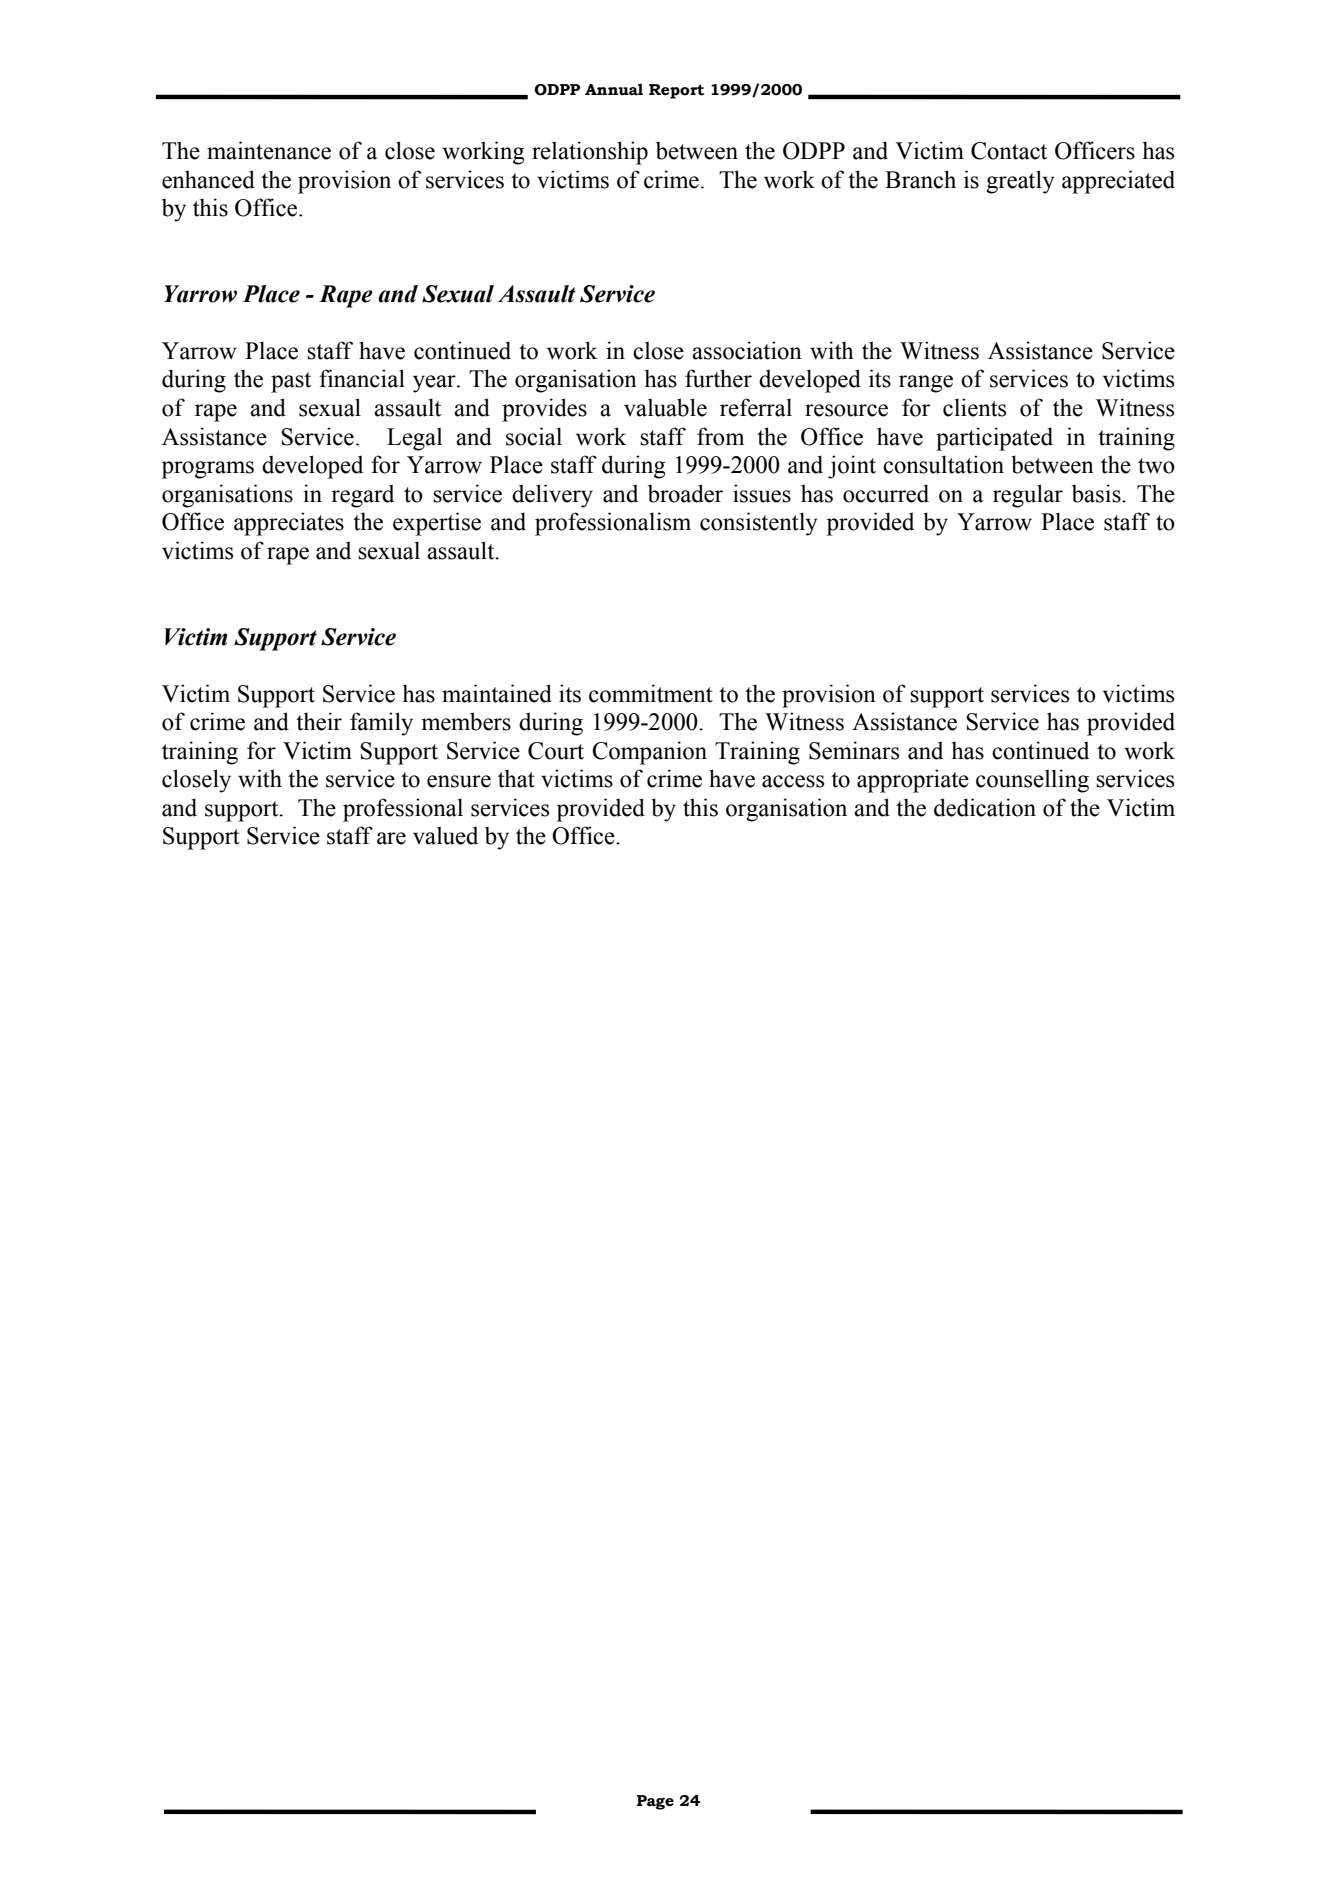 The height and width of the document is (1890, 1336). What do you see at coordinates (793, 781) in the document?
I see `access` at bounding box center [793, 781].
